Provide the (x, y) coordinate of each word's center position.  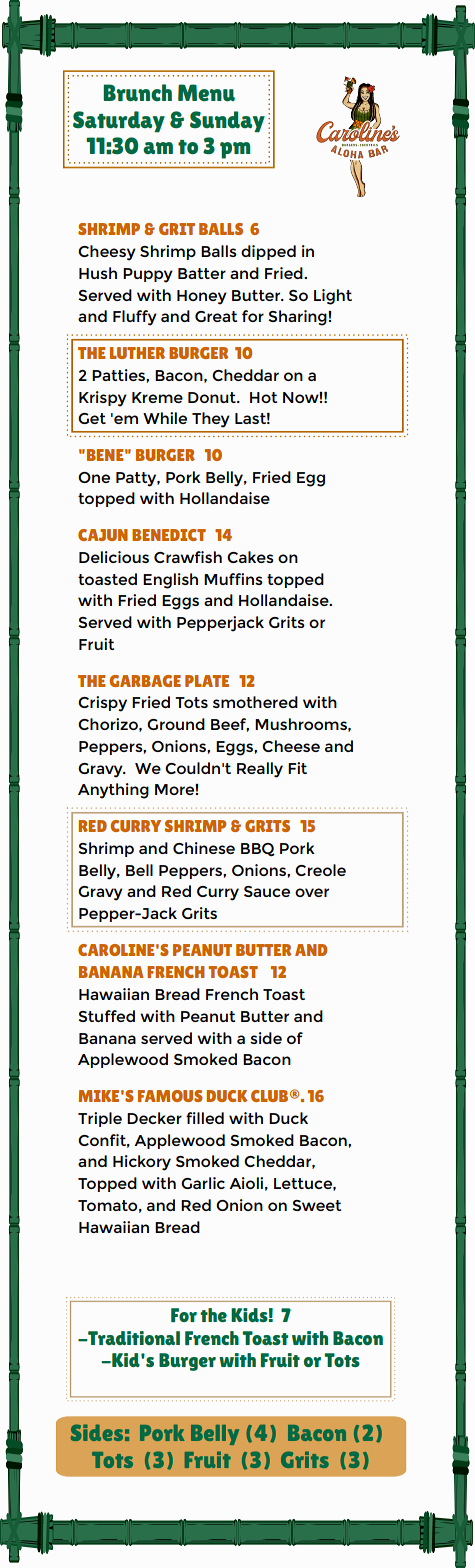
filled (205, 1118)
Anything (113, 791)
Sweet (316, 1205)
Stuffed (106, 1016)
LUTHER (137, 353)
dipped (268, 252)
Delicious (114, 557)
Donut (213, 397)
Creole (320, 870)
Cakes (250, 557)
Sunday (227, 122)
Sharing (298, 318)
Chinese (204, 848)
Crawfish (188, 557)
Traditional (133, 1338)
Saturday (119, 122)
